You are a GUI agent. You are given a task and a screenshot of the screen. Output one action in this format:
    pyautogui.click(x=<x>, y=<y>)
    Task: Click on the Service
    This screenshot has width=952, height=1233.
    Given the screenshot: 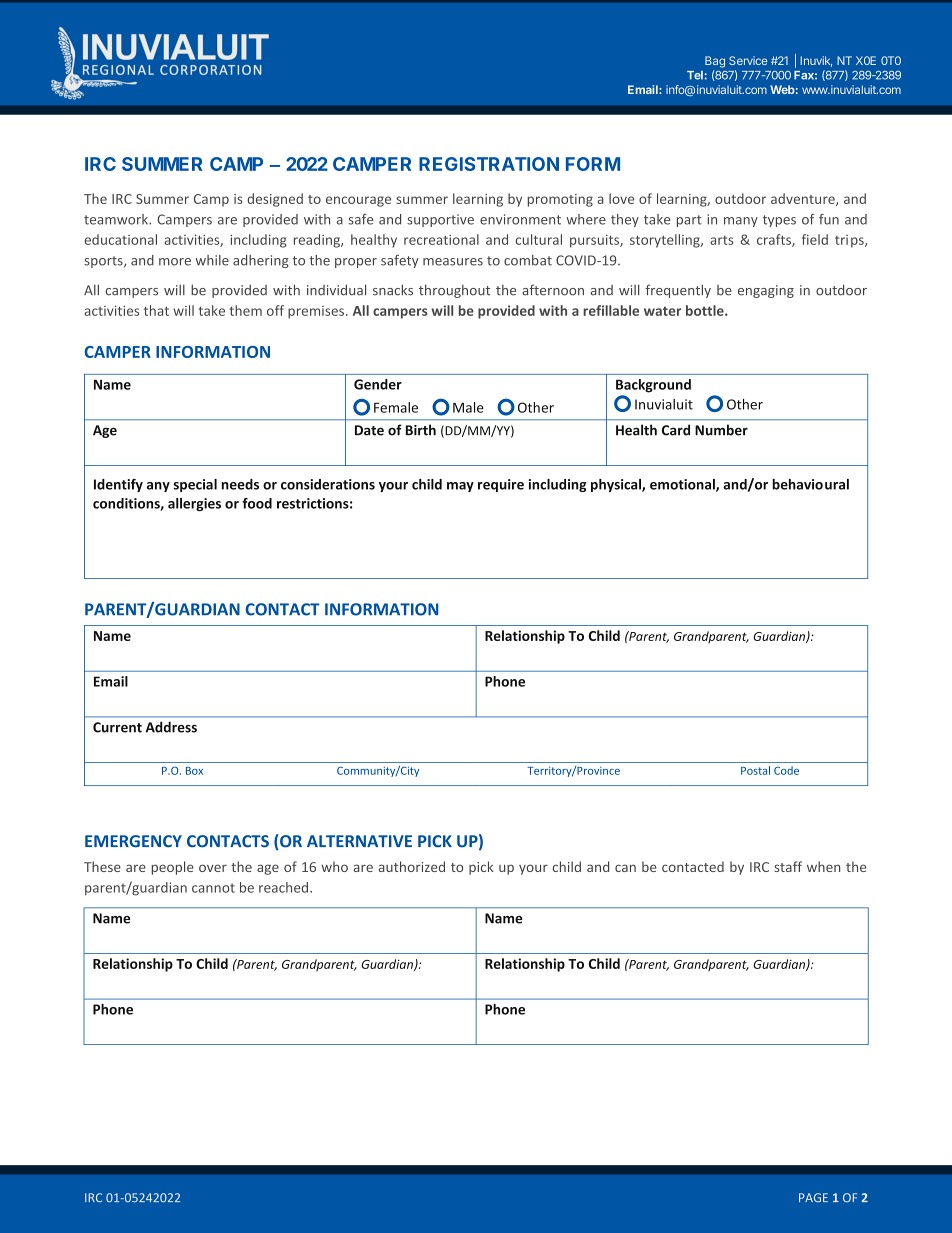 What is the action you would take?
    pyautogui.click(x=748, y=60)
